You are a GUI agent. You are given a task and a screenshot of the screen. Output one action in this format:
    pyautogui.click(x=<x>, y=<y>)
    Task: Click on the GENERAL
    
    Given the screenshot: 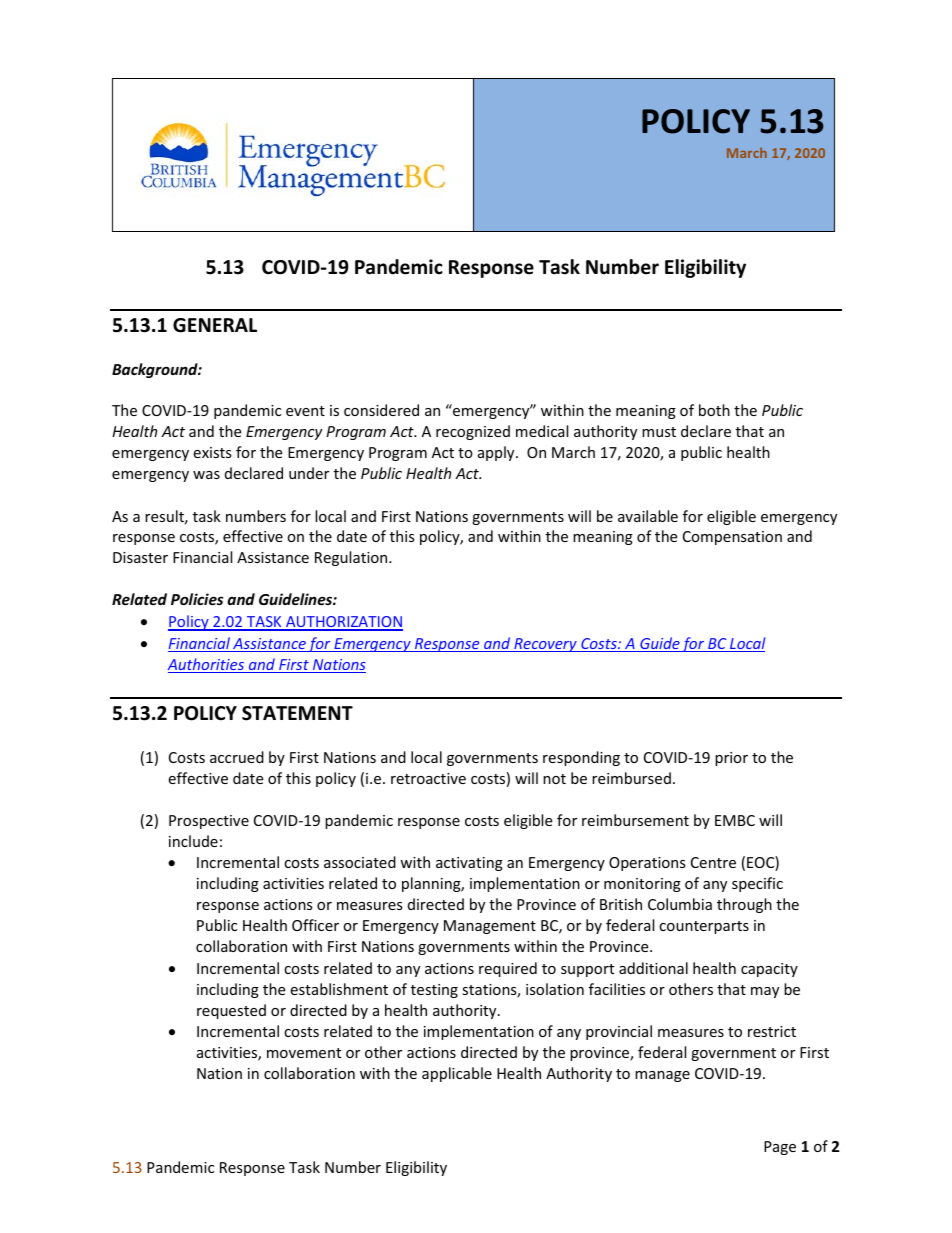 What is the action you would take?
    pyautogui.click(x=215, y=325)
